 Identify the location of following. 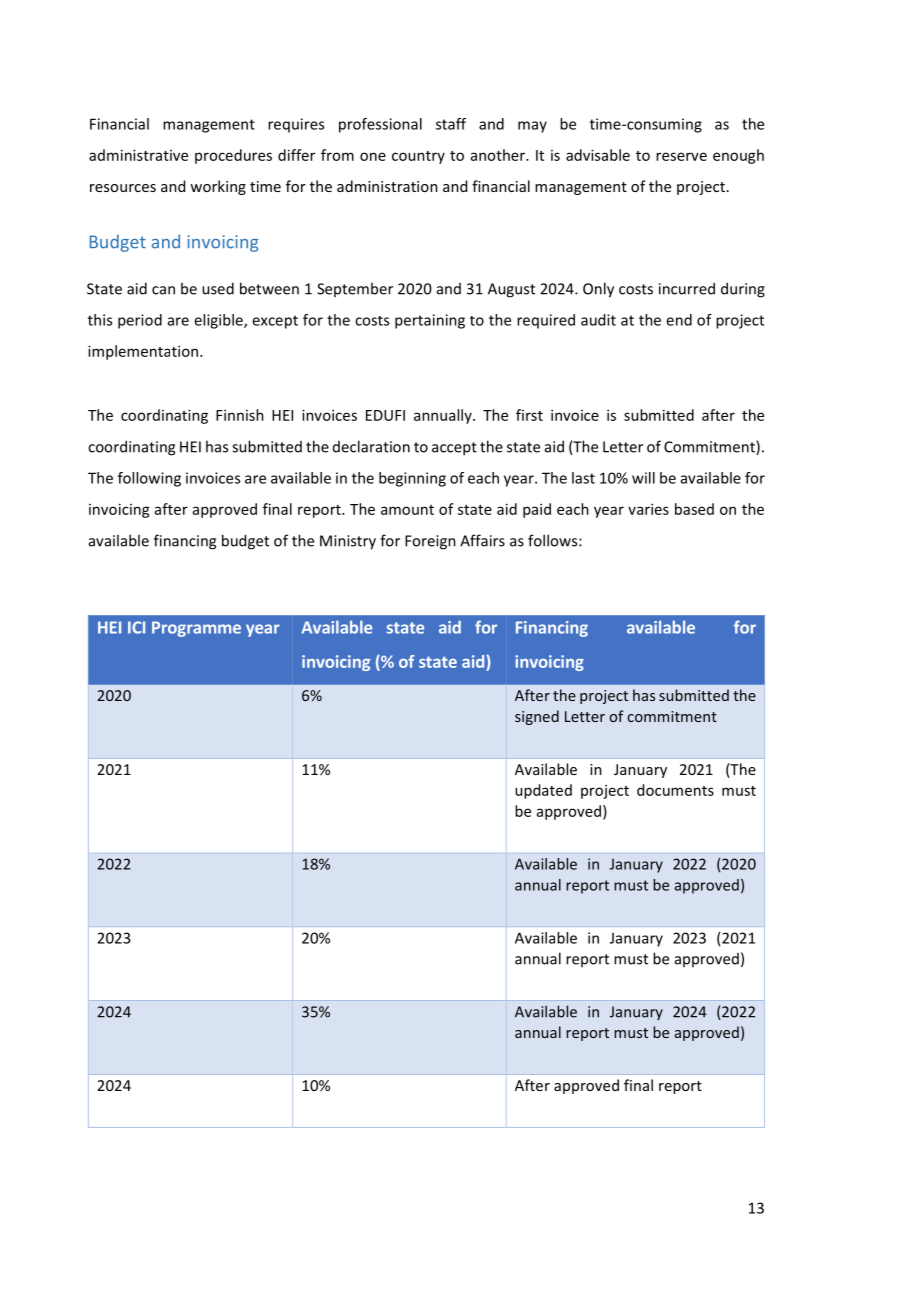
(149, 479).
